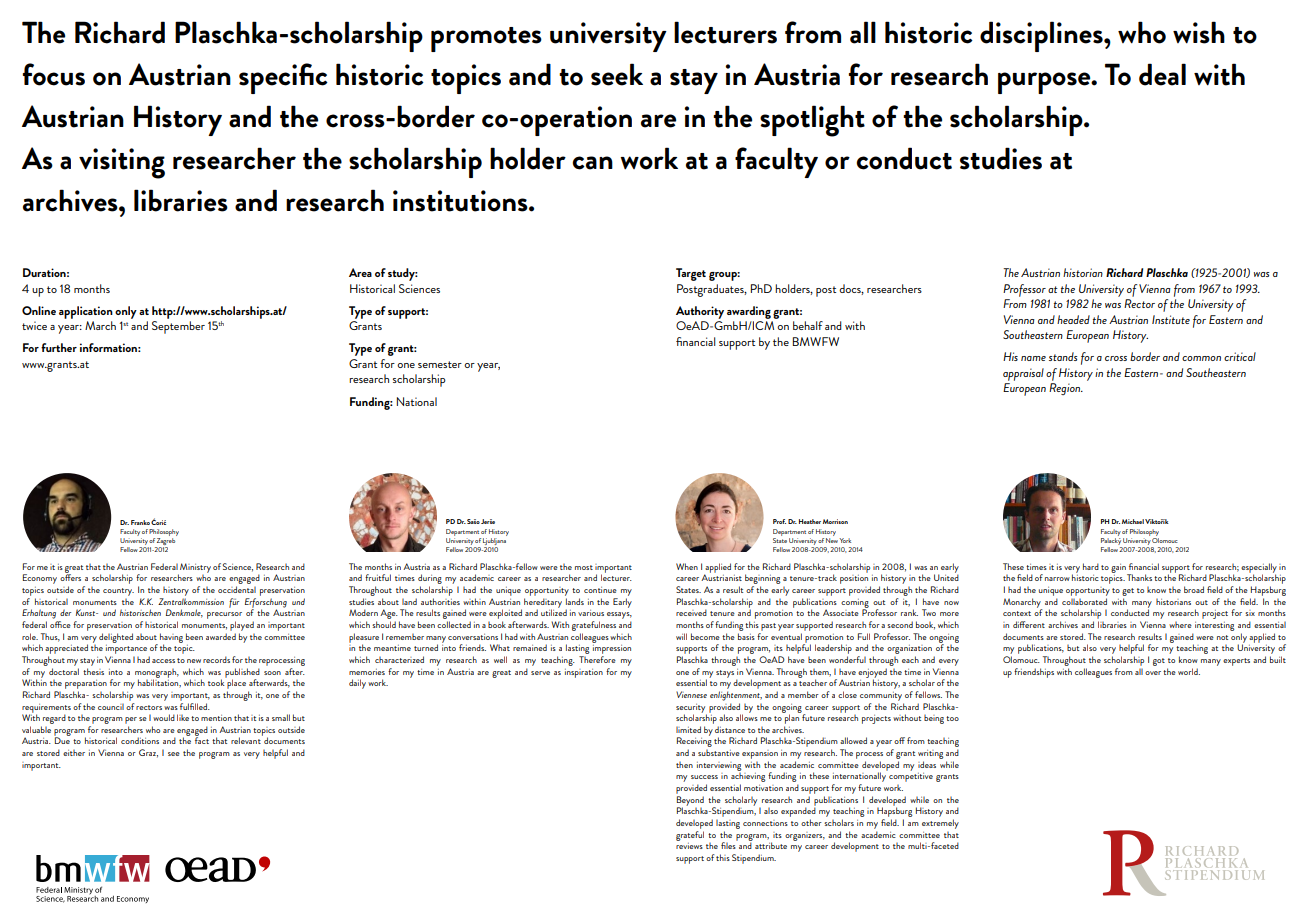 This image has height=924, width=1308. Describe the element at coordinates (283, 78) in the image. I see `specific` at that location.
